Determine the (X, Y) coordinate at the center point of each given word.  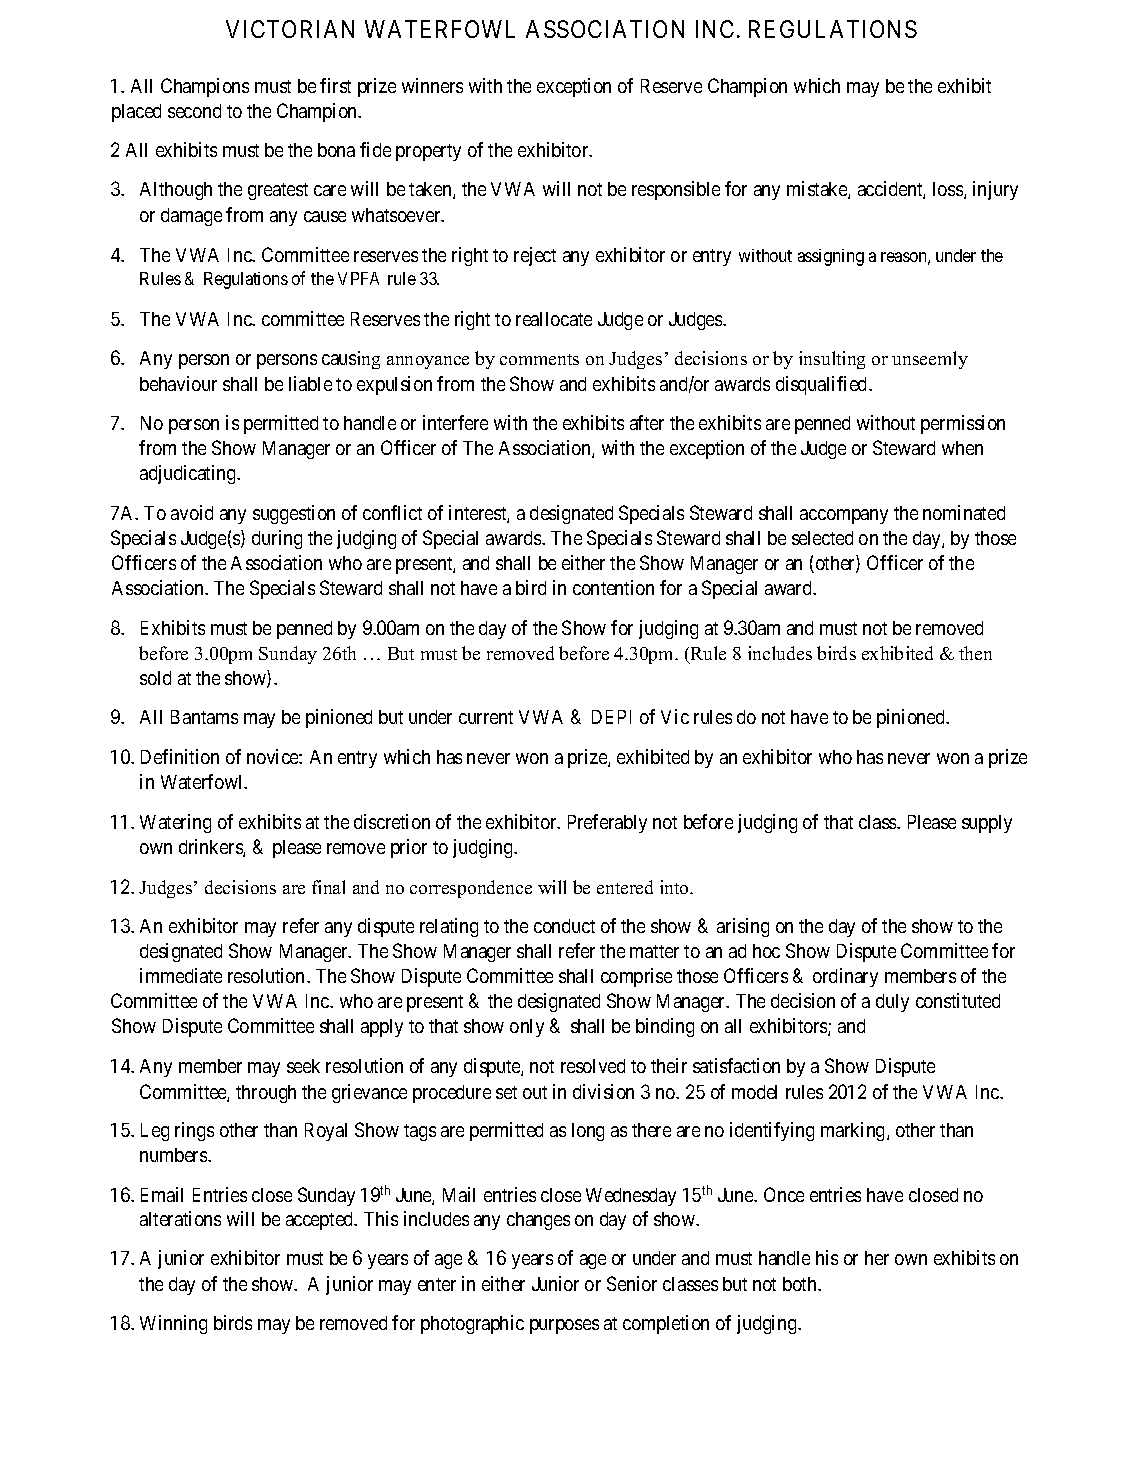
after (647, 422)
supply (987, 824)
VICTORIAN (290, 29)
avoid (192, 512)
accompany (844, 516)
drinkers (211, 848)
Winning (173, 1324)
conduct (564, 926)
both (801, 1284)
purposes (564, 1326)
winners (432, 85)
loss (949, 190)
